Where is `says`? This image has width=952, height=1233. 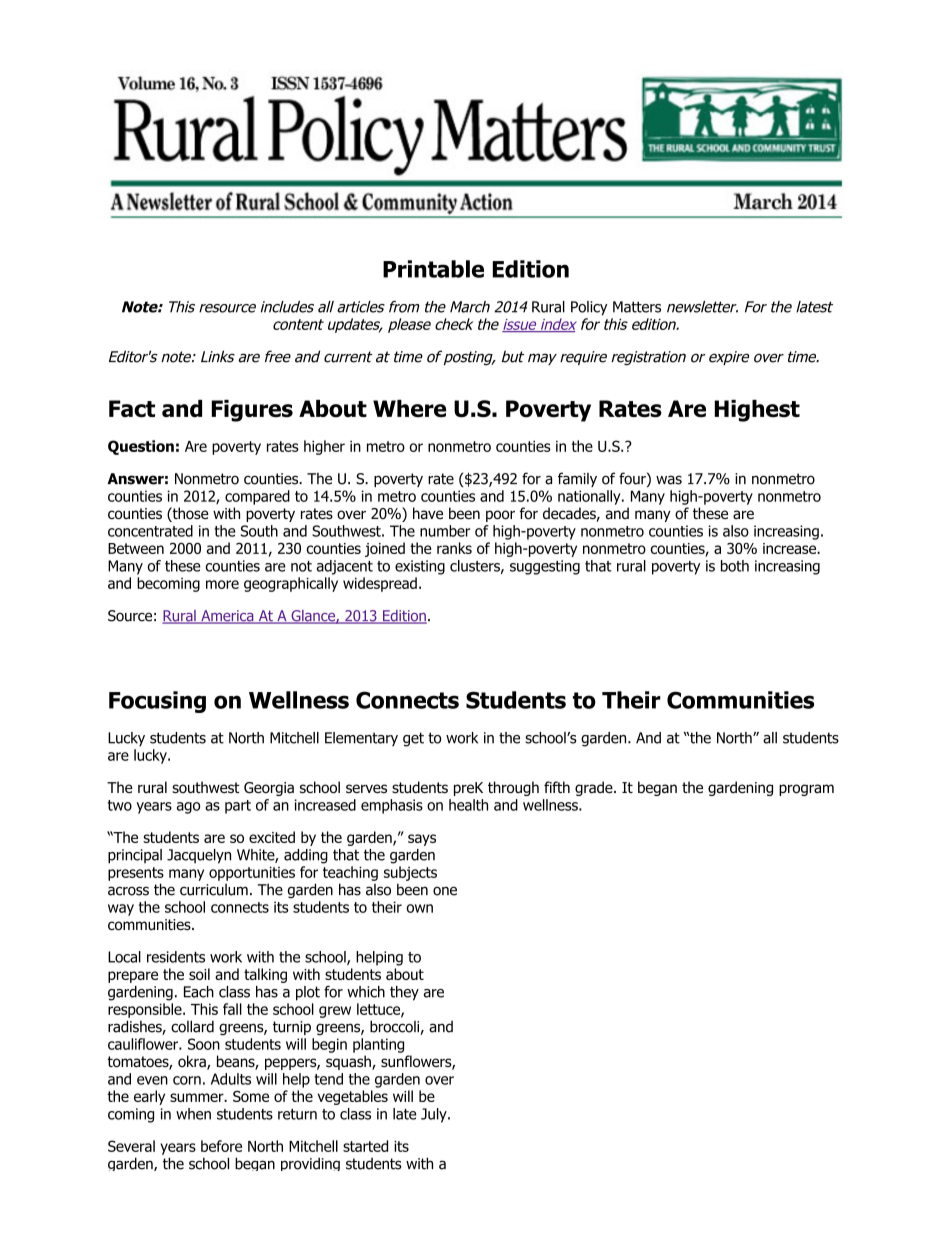
says is located at coordinates (422, 840).
